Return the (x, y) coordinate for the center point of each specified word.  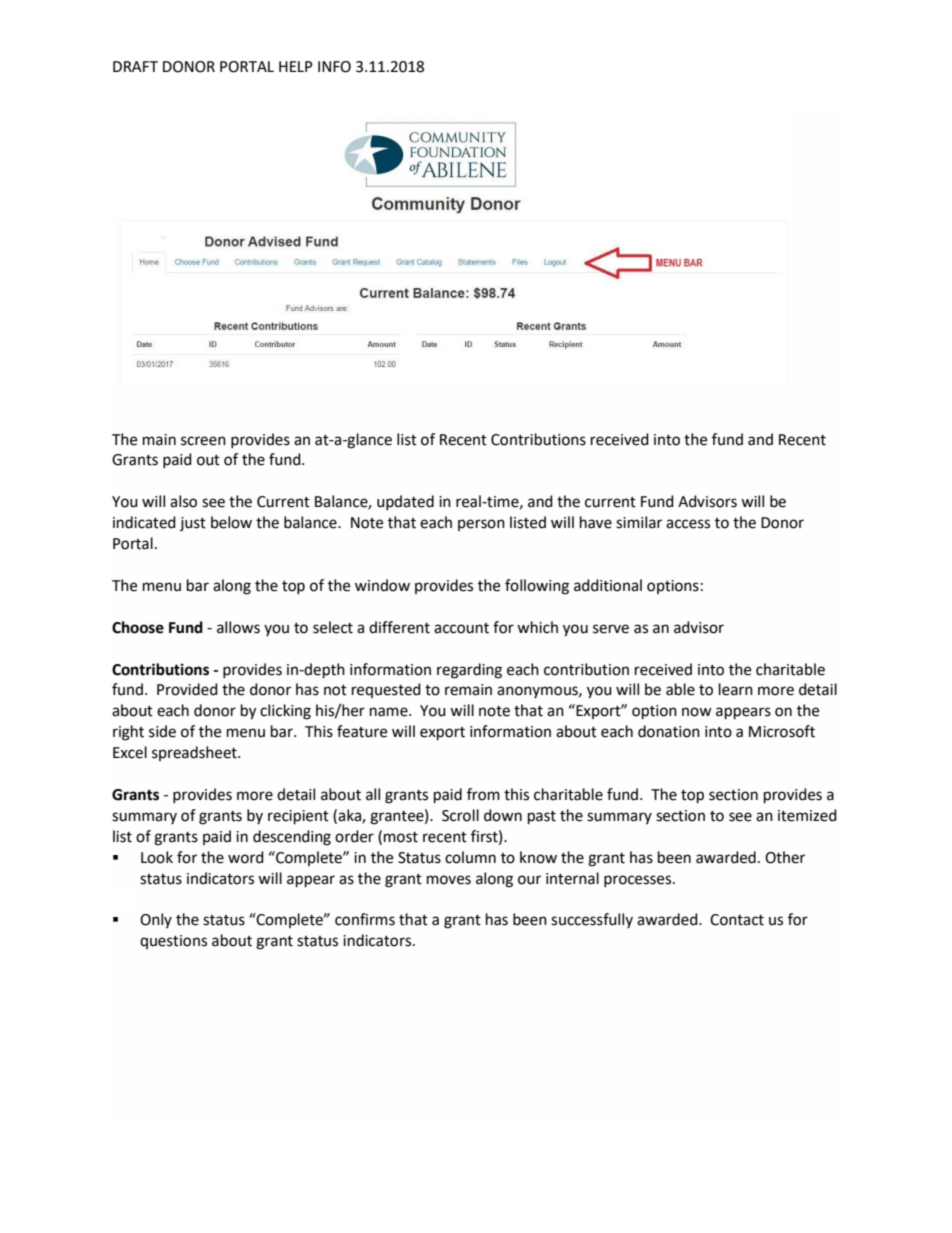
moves (449, 880)
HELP (296, 66)
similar (639, 522)
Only (156, 920)
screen (203, 441)
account (461, 628)
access (688, 524)
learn (736, 689)
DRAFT (135, 66)
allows (238, 627)
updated (405, 502)
